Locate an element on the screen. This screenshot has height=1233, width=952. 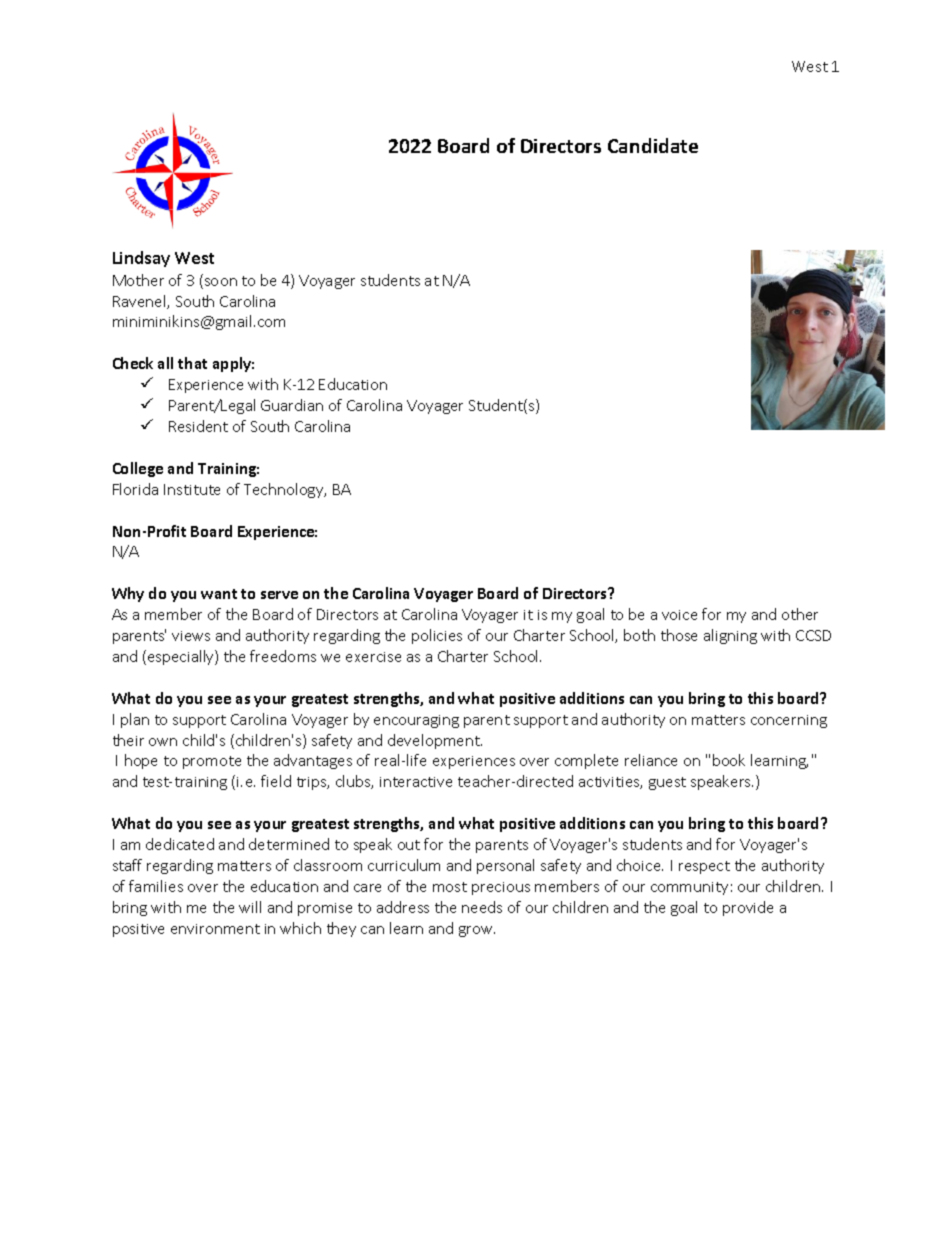
aligning is located at coordinates (730, 636).
